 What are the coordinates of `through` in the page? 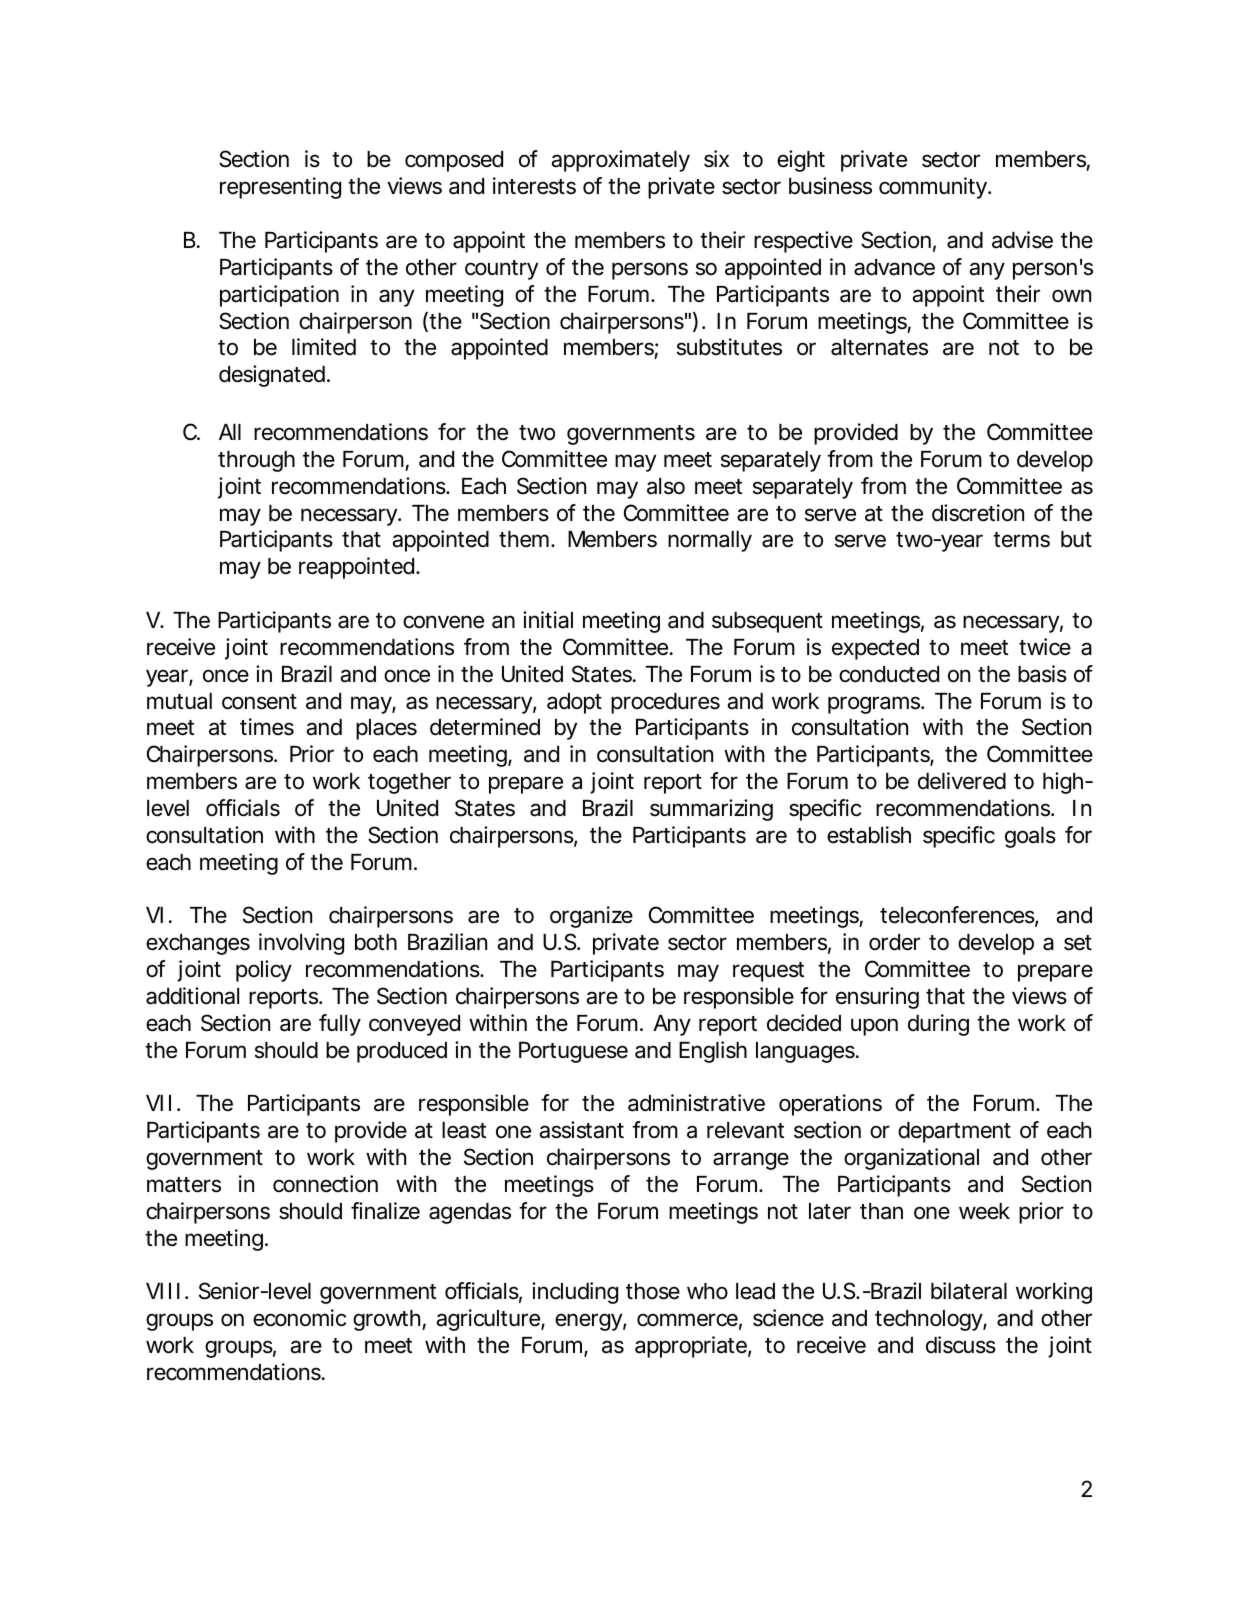 It's located at (256, 461).
